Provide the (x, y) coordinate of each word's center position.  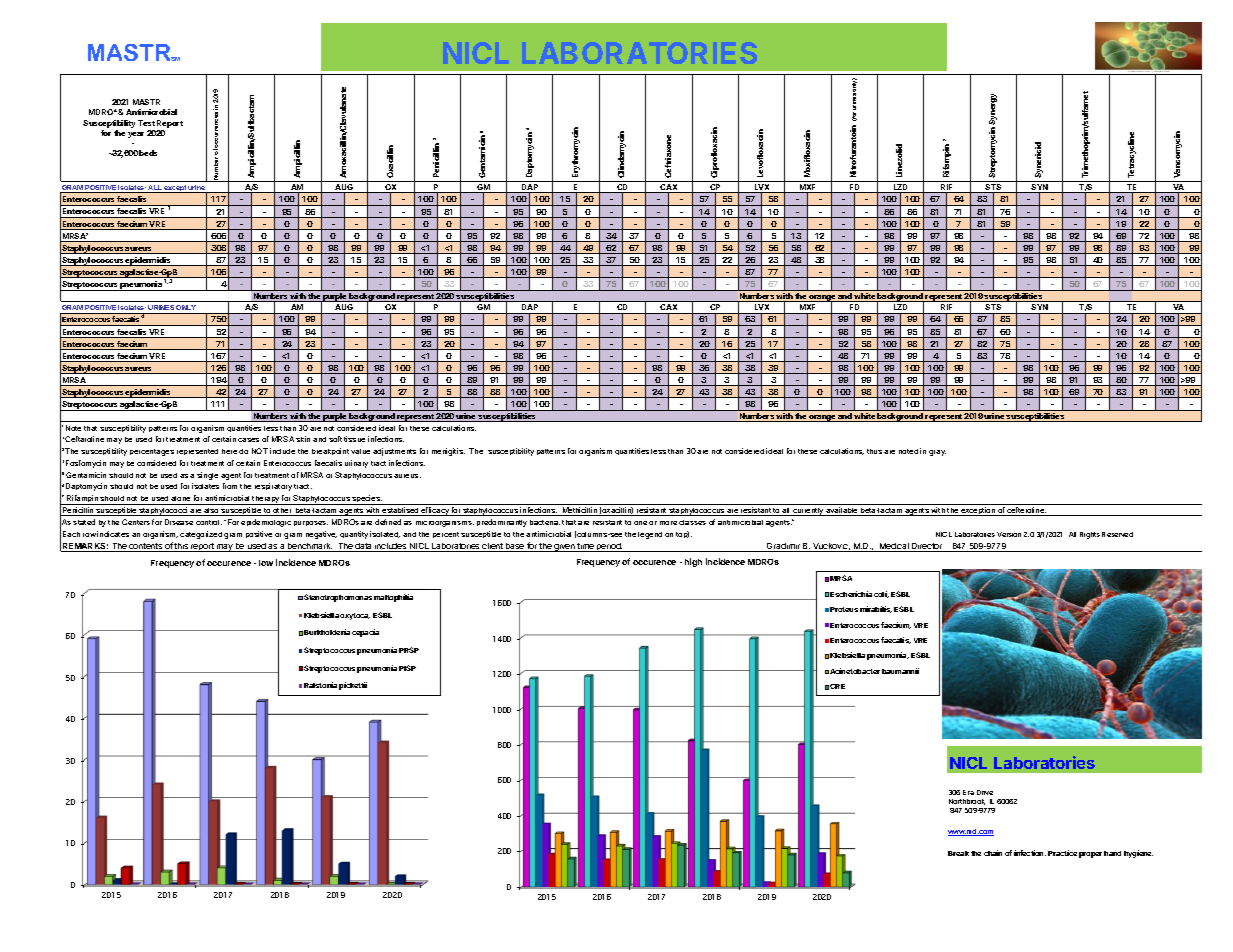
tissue (354, 439)
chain (993, 853)
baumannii (900, 671)
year (136, 135)
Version (1009, 534)
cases (248, 440)
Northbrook (967, 802)
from (230, 486)
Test (146, 123)
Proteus (844, 609)
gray (937, 453)
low (266, 563)
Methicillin (579, 511)
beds (148, 153)
